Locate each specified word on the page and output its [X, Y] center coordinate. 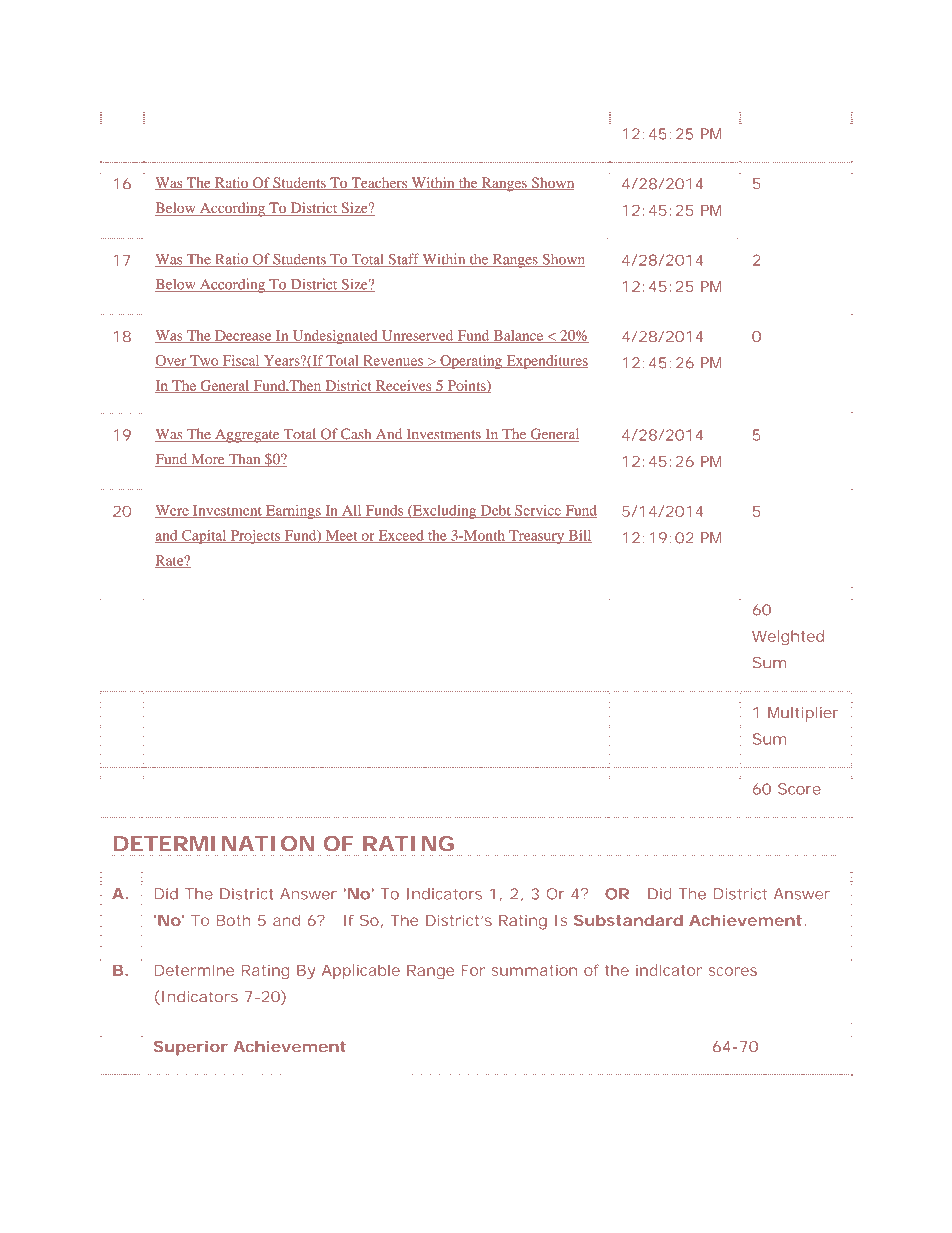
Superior [191, 1048]
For [473, 970]
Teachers [379, 184]
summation [534, 970]
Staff [403, 260]
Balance [518, 336]
